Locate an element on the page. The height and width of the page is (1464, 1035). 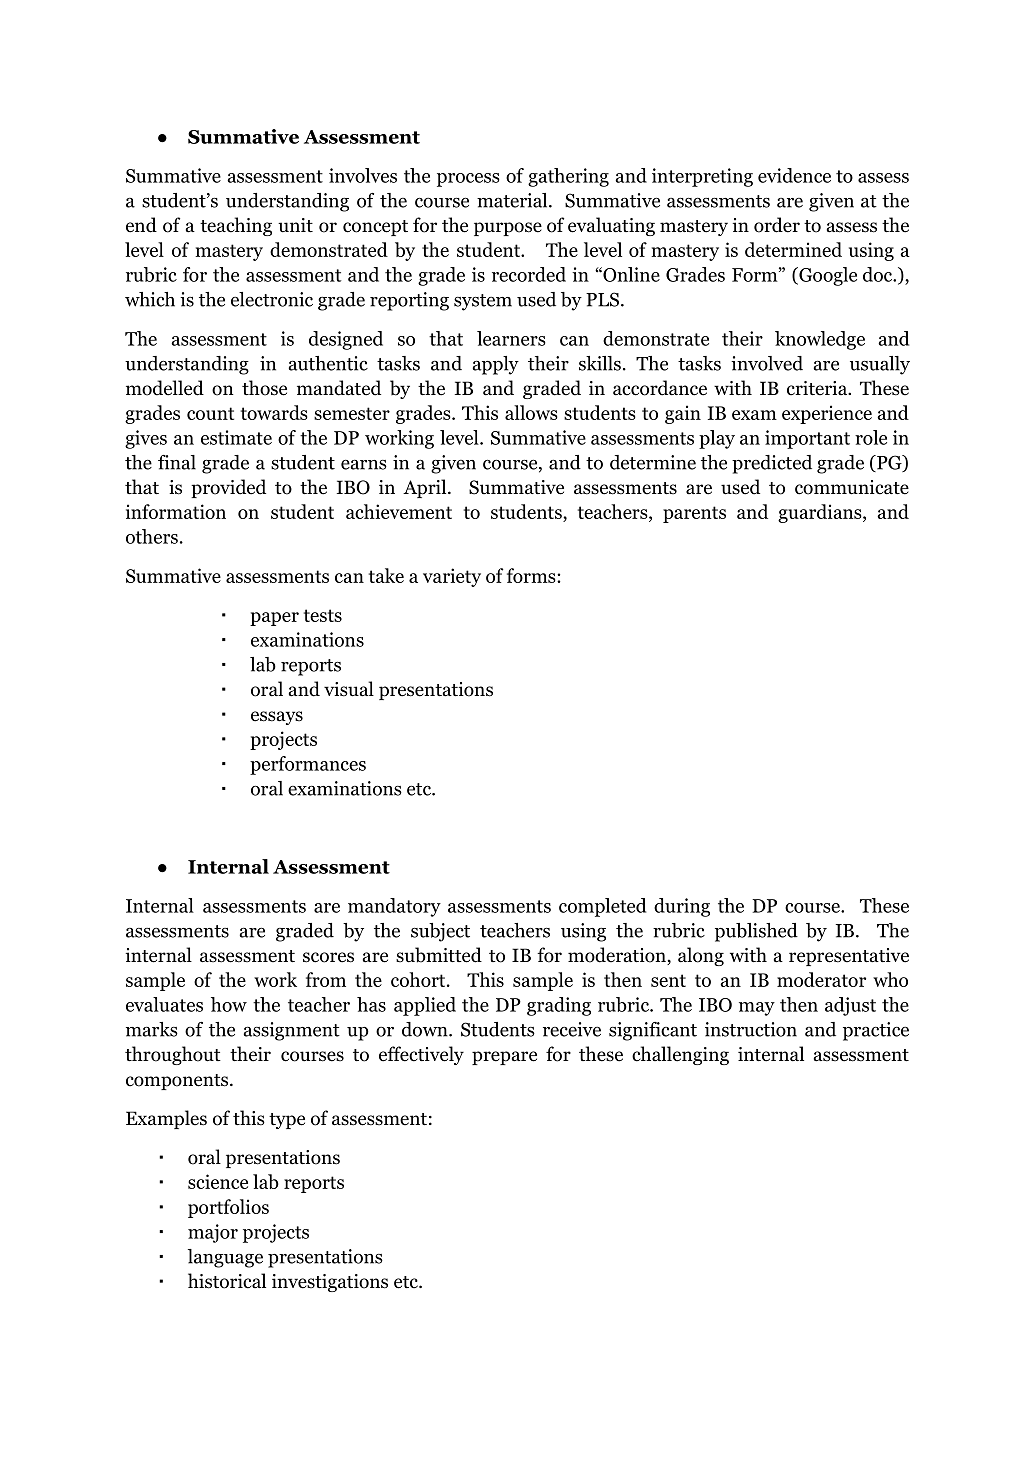
investigations is located at coordinates (330, 1283).
